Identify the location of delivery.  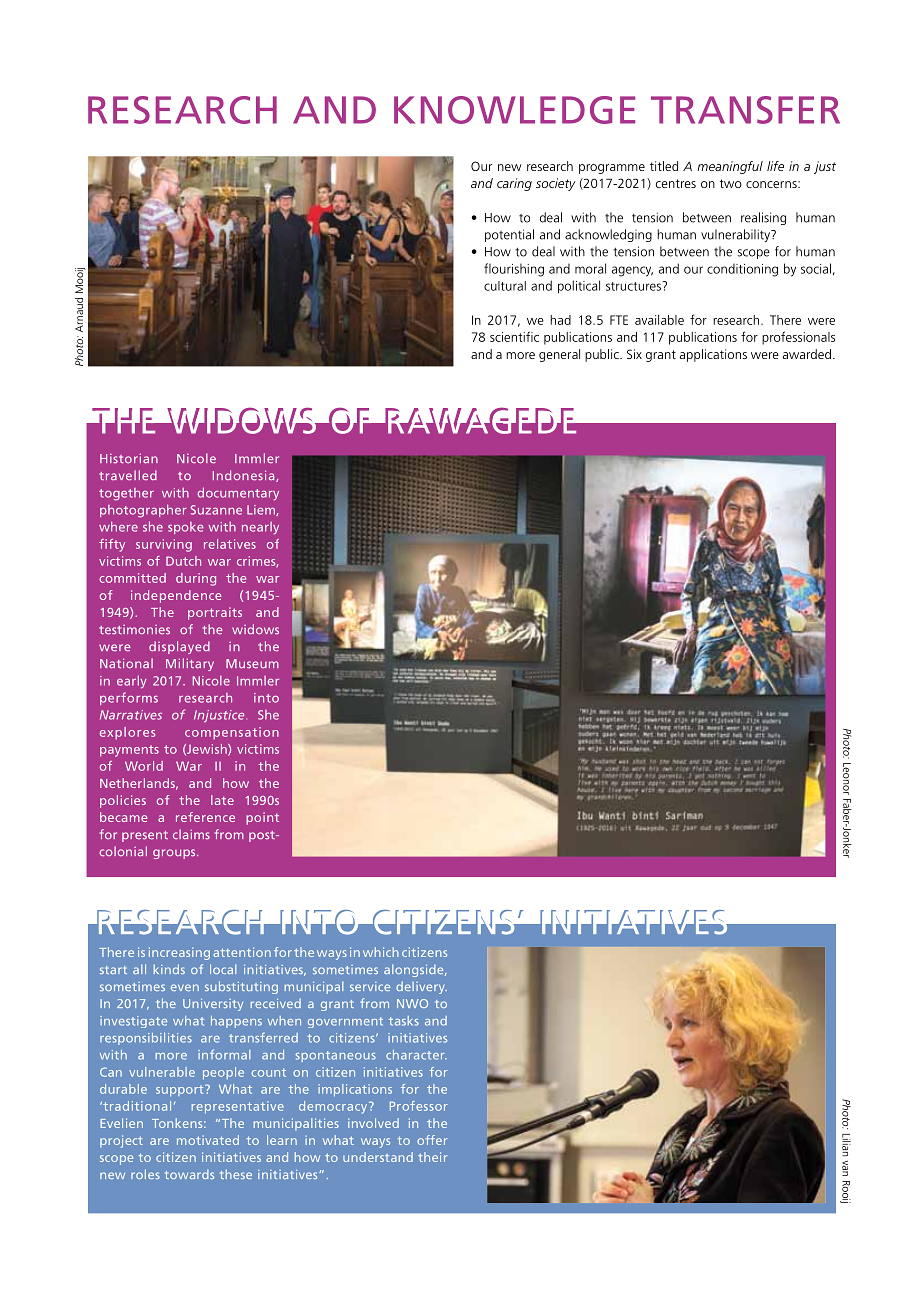
(421, 987).
